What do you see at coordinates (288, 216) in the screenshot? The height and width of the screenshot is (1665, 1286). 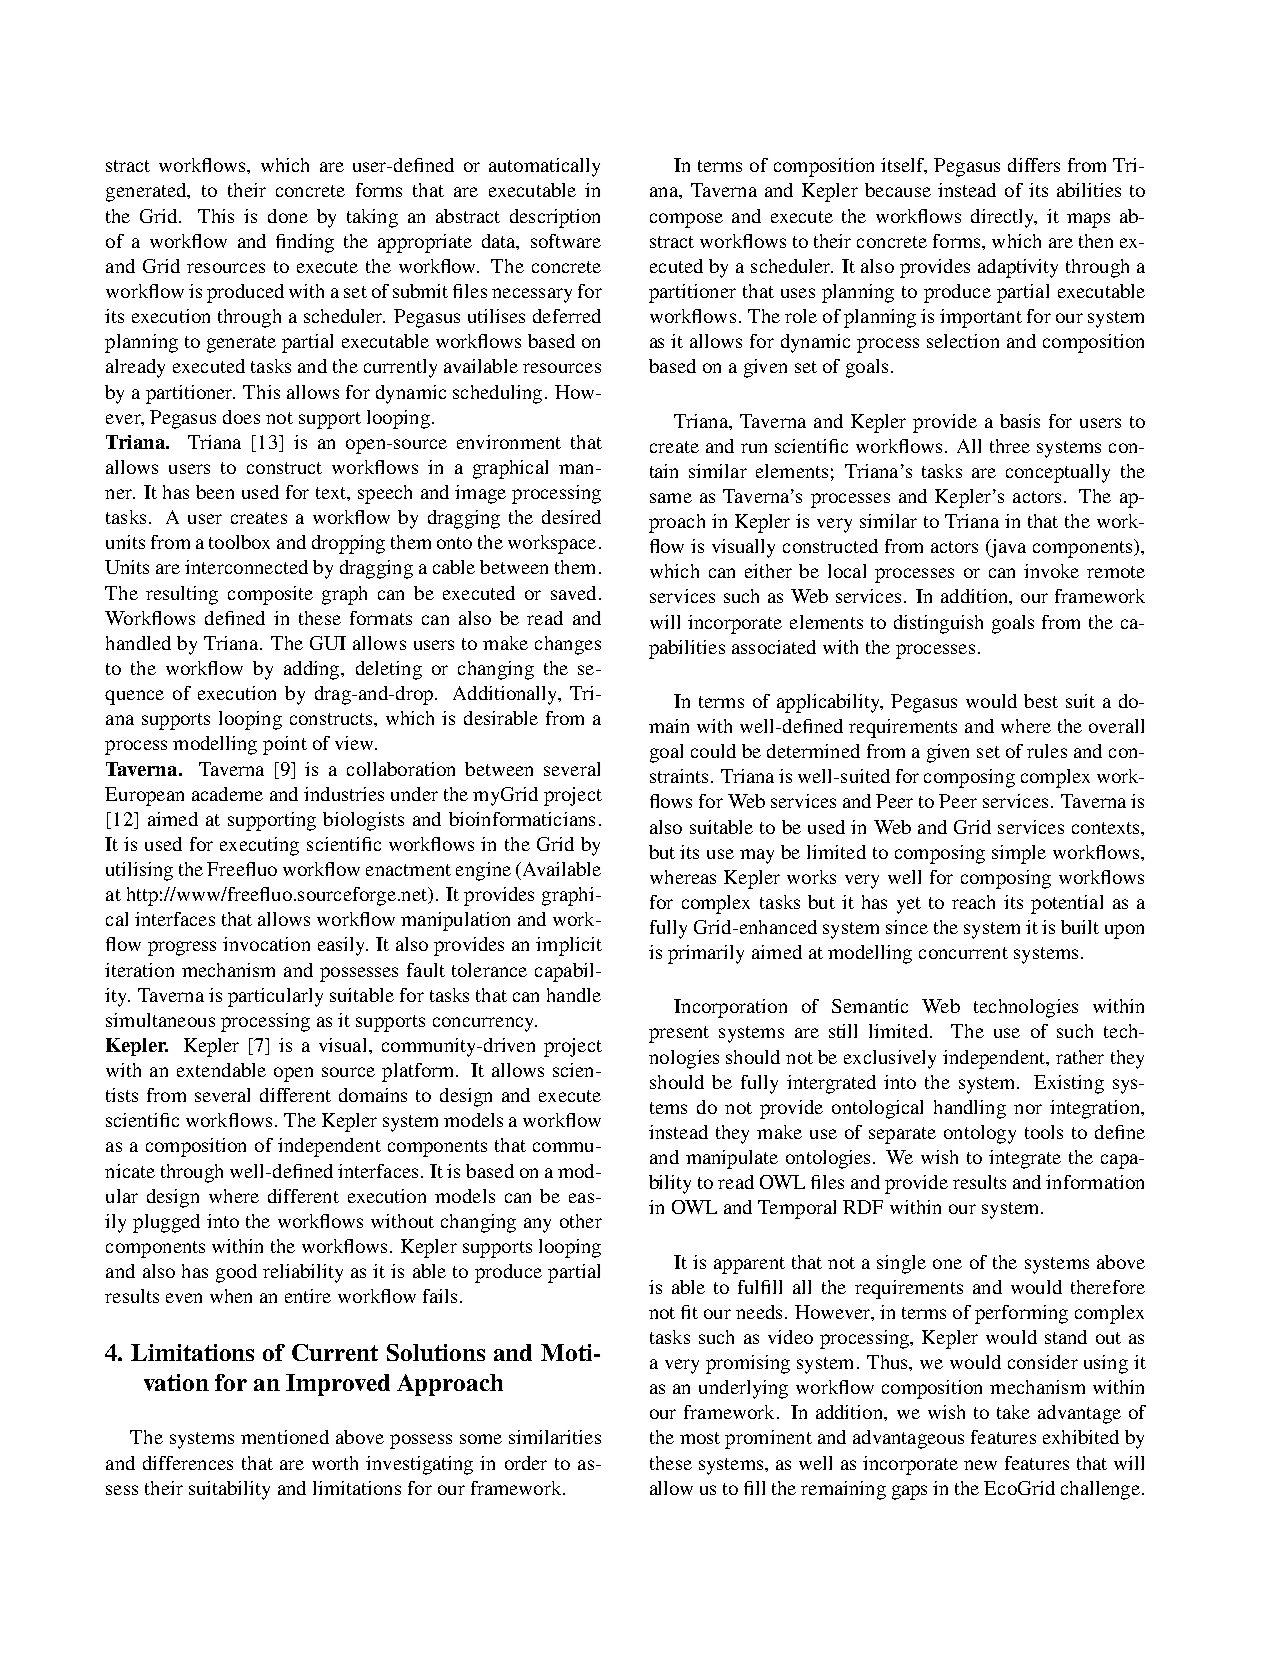 I see `done` at bounding box center [288, 216].
